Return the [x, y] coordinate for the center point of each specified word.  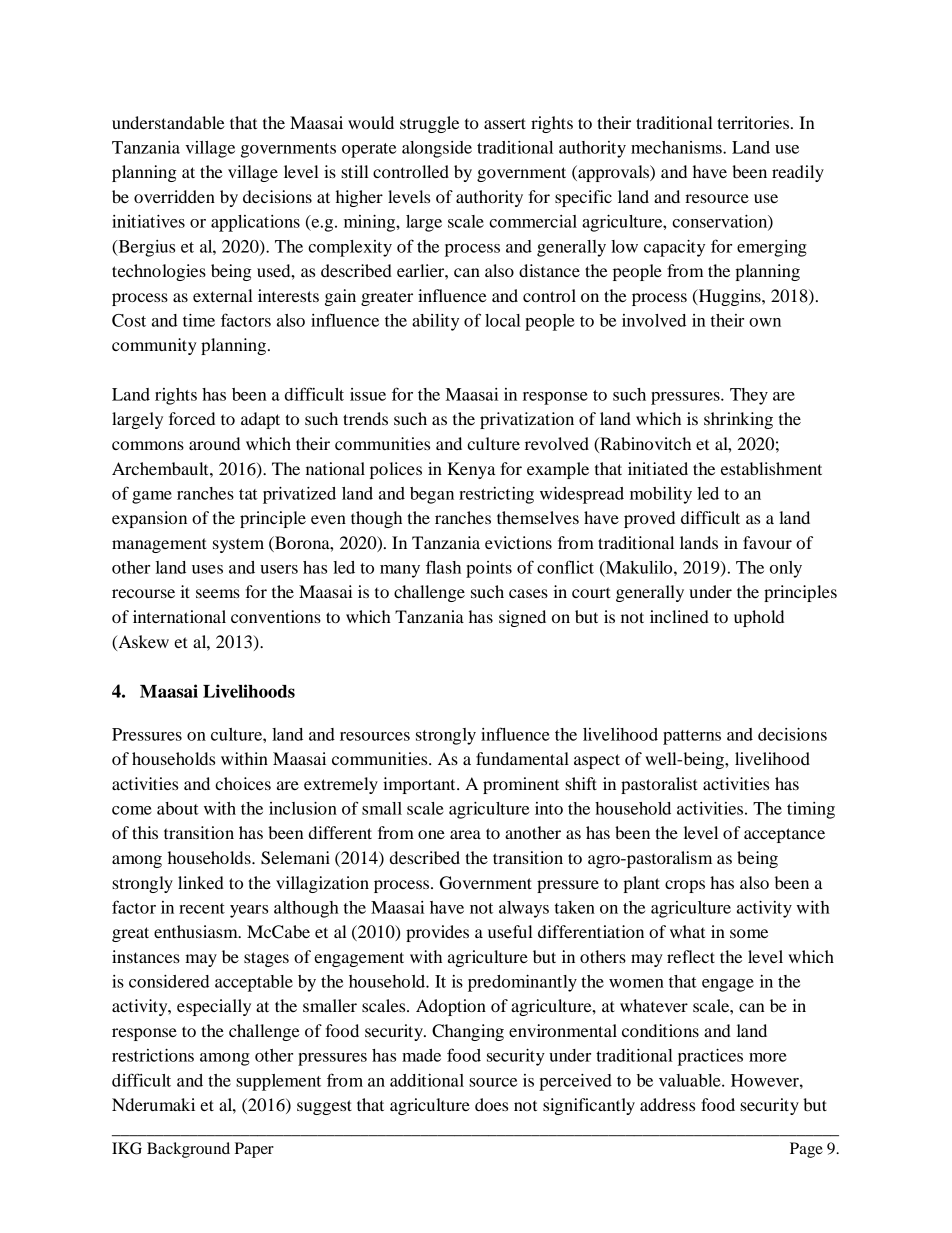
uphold [759, 618]
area [465, 834]
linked [201, 882]
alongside [437, 149]
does [491, 1104]
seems [218, 593]
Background [188, 1150]
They [749, 396]
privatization [527, 420]
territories [753, 122]
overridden [174, 196]
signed [522, 618]
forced [192, 418]
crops [685, 886]
